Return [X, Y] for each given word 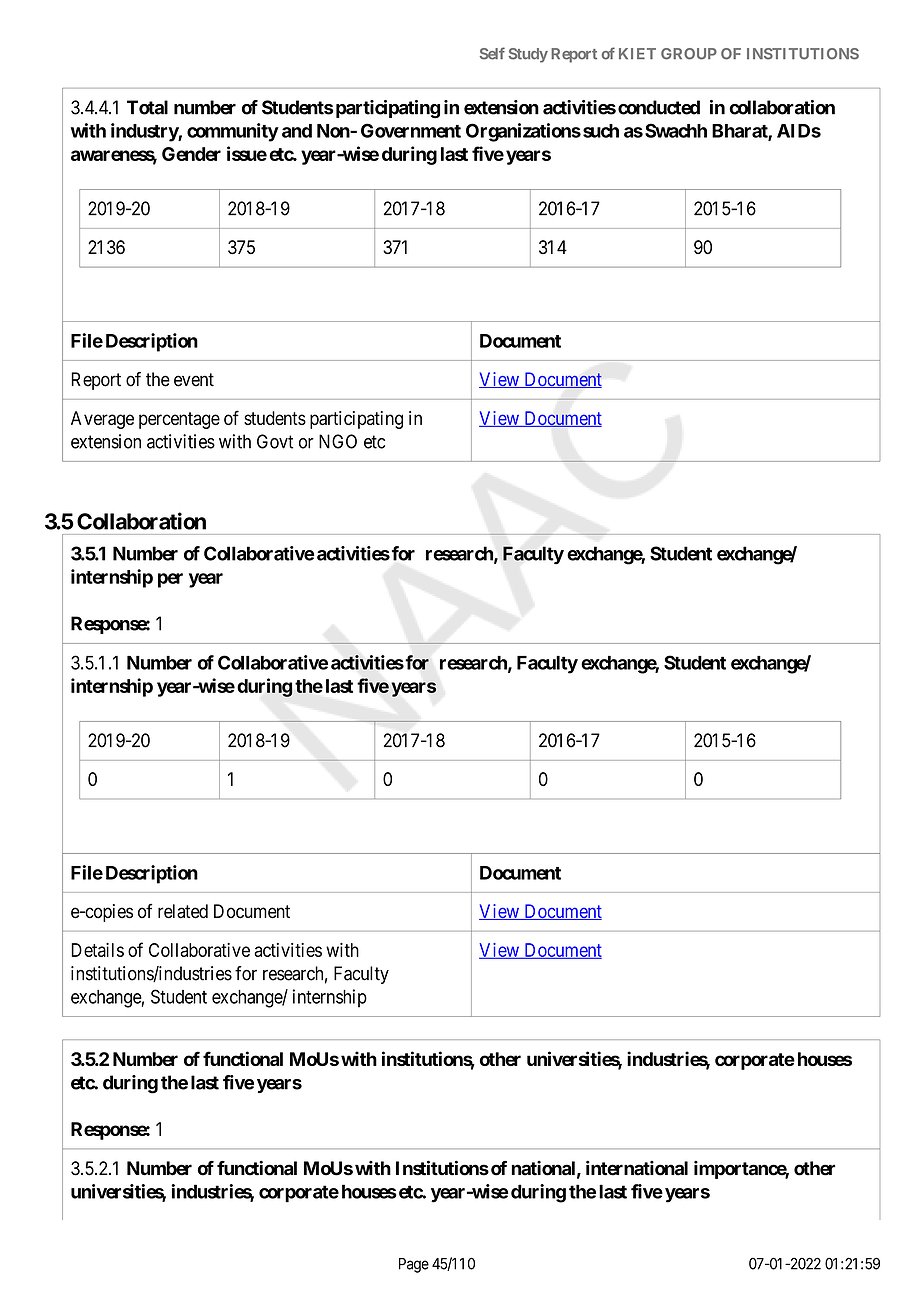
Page [414, 1265]
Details [97, 950]
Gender [191, 154]
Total [147, 107]
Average [102, 420]
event [194, 380]
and [297, 131]
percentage [179, 420]
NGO [338, 441]
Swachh [676, 130]
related [183, 911]
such [601, 131]
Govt [275, 441]
